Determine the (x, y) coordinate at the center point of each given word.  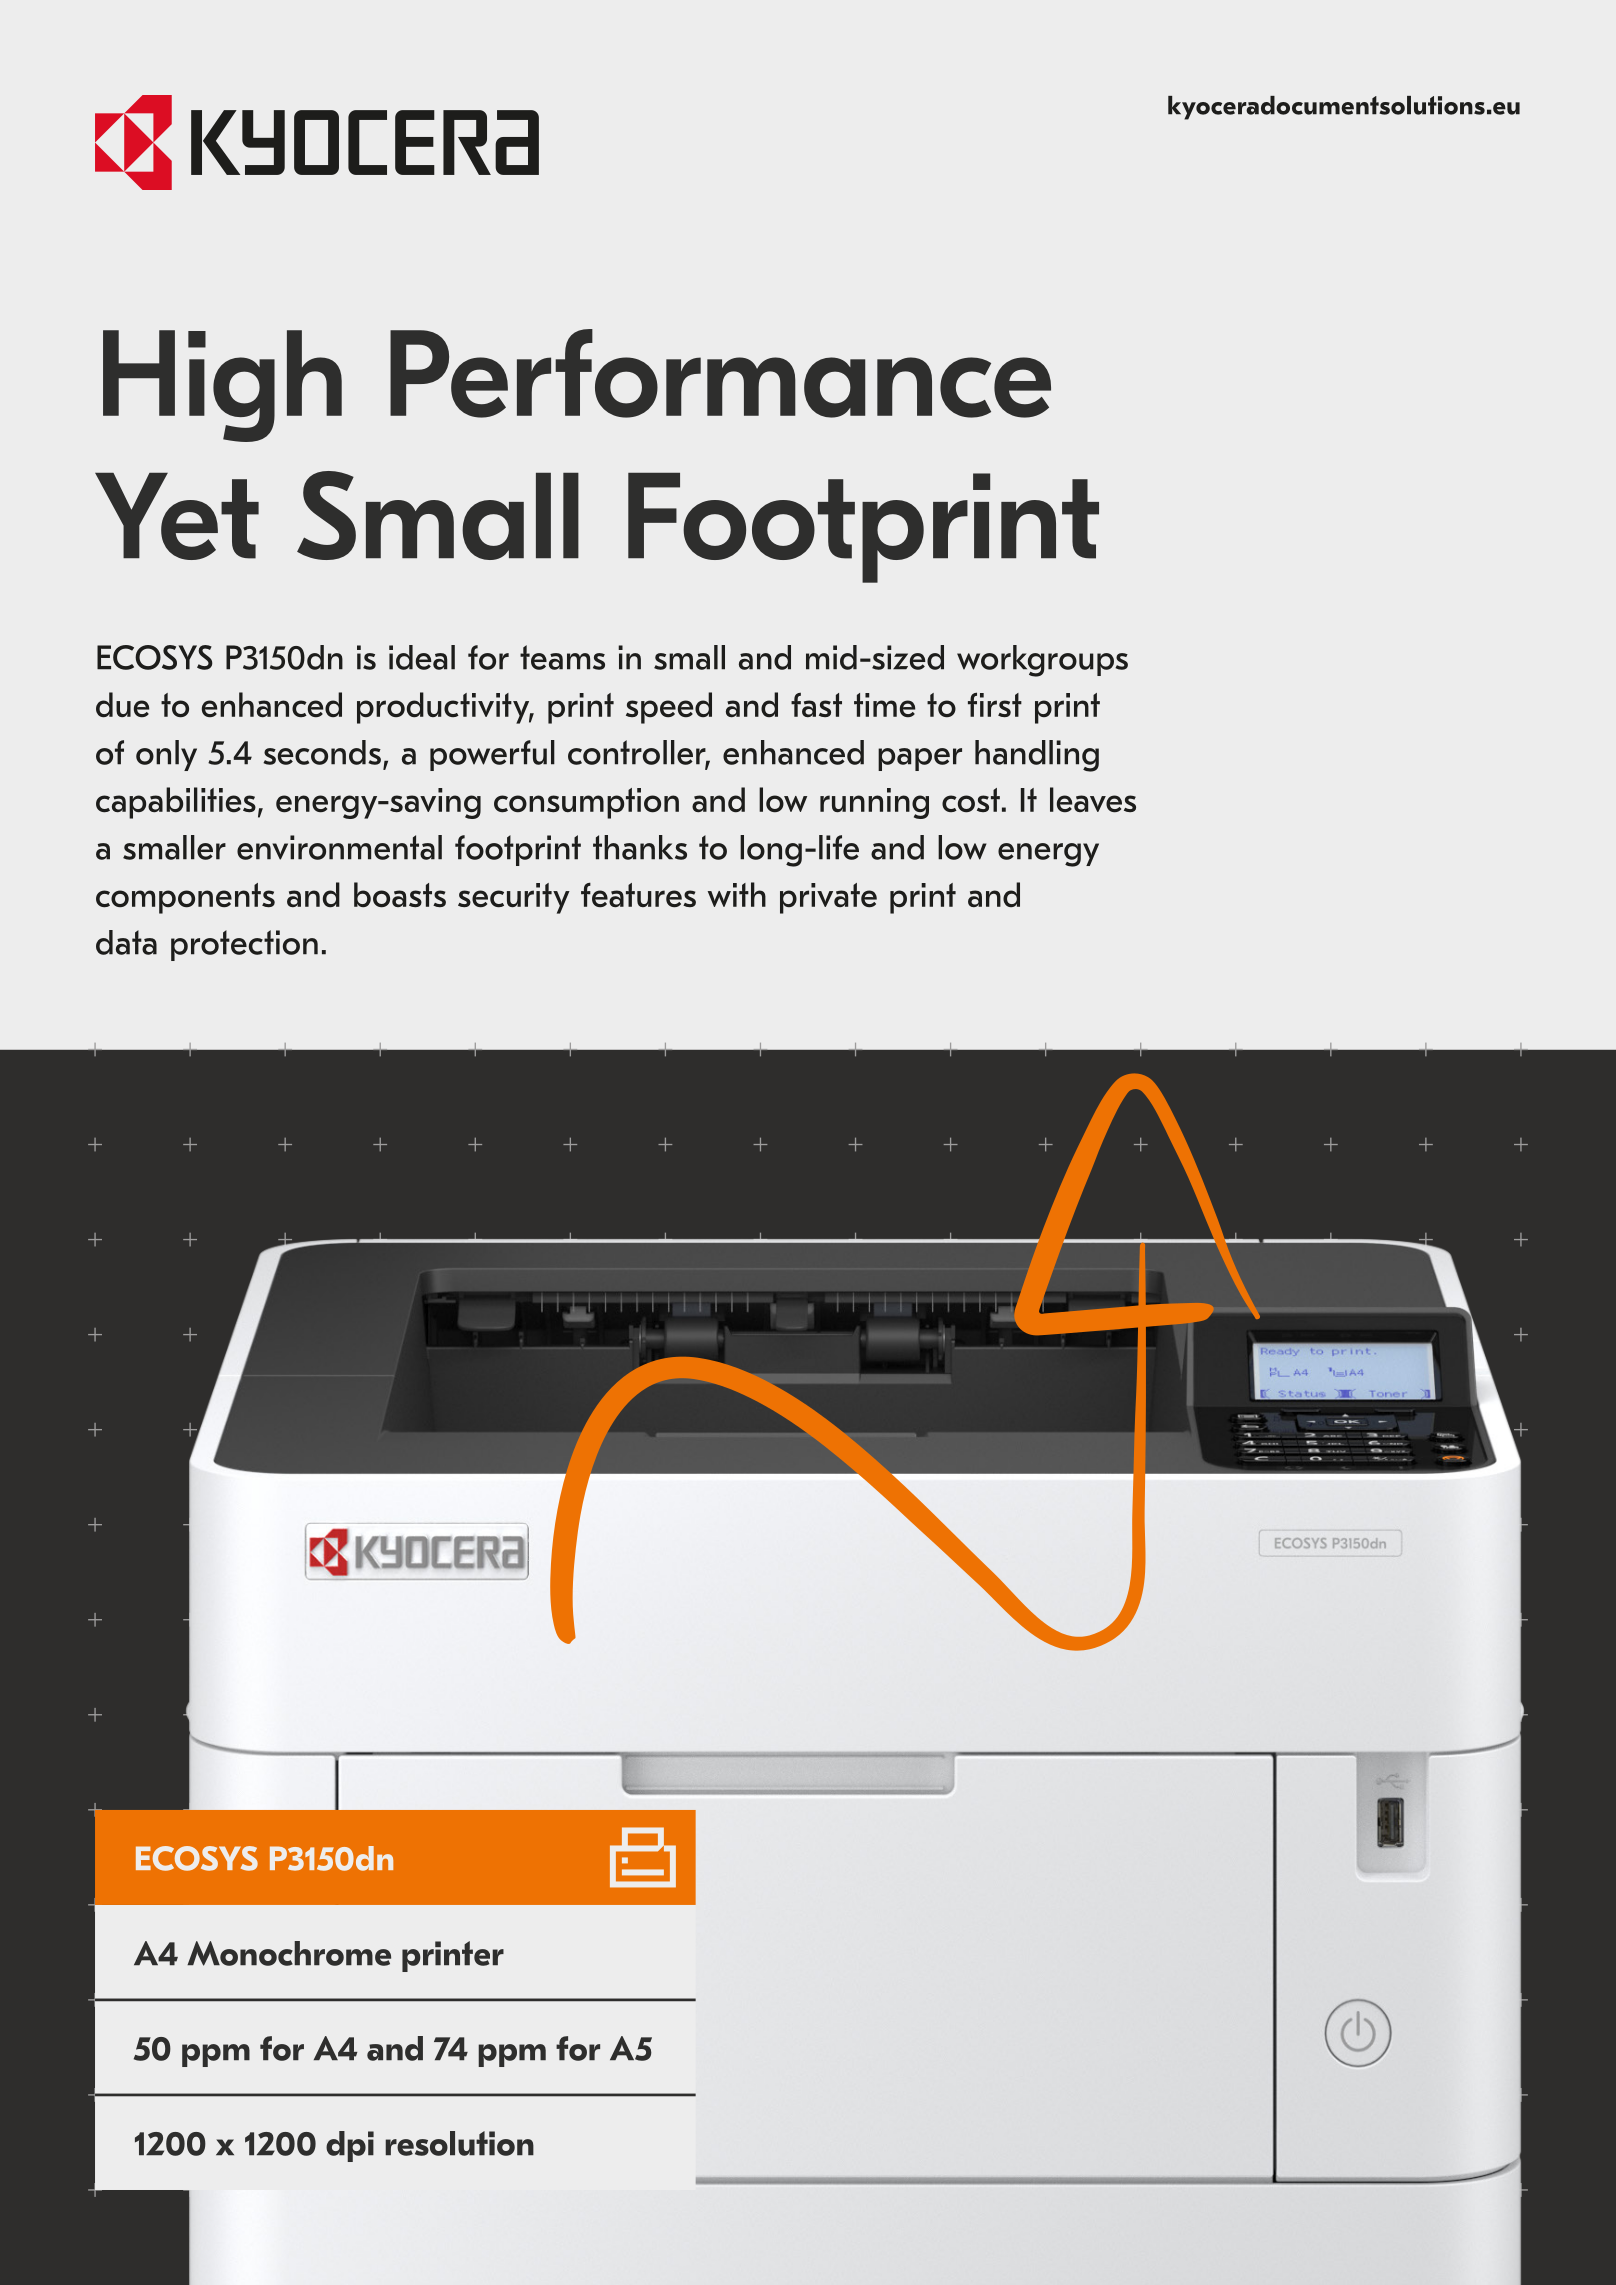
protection (244, 945)
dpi (350, 2146)
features (638, 895)
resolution (459, 2143)
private (828, 898)
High (222, 386)
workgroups (1042, 661)
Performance (720, 373)
